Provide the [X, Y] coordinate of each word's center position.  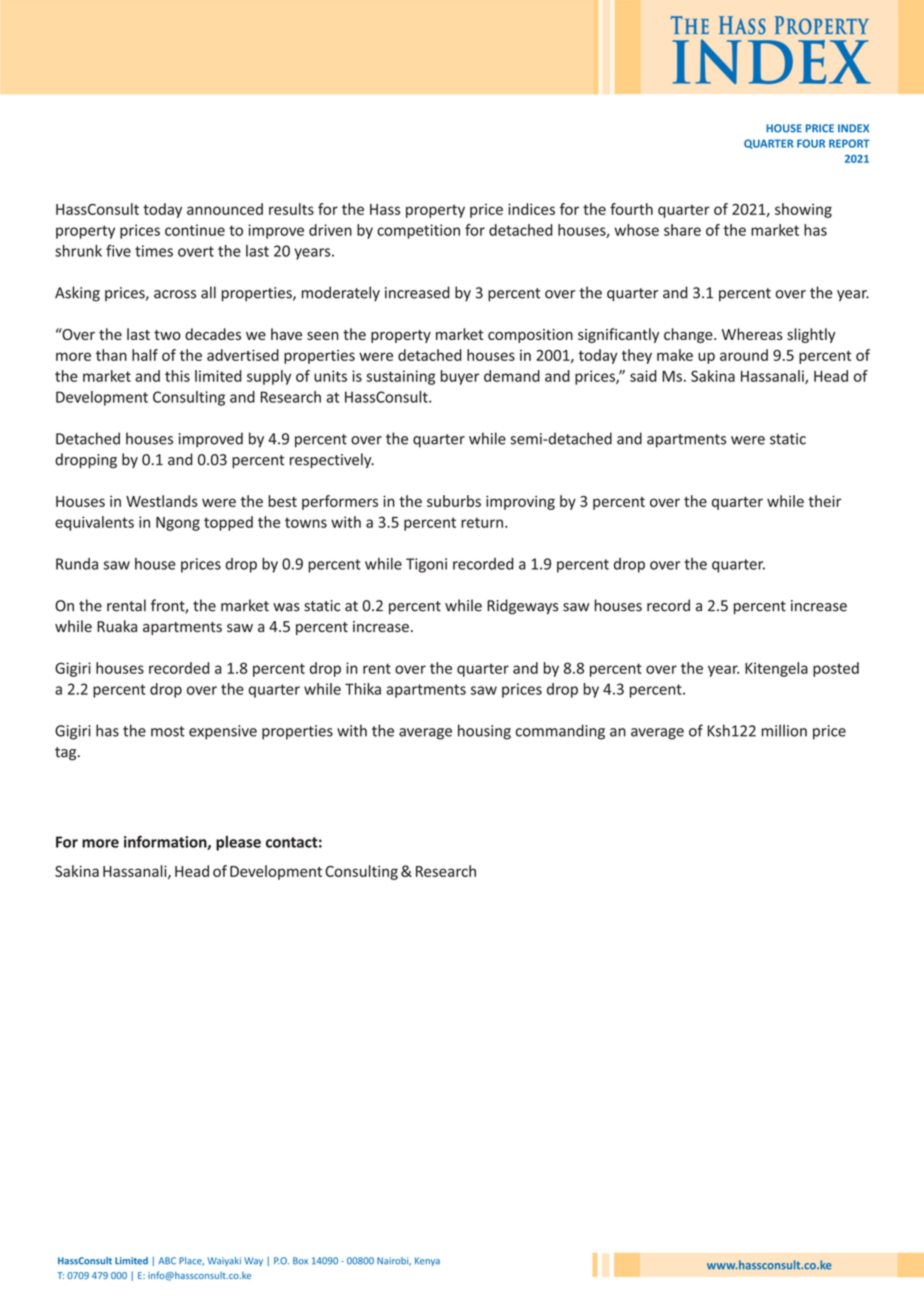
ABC [167, 1261]
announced [225, 209]
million [784, 730]
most [168, 731]
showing [803, 210]
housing [484, 732]
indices [531, 209]
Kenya [427, 1261]
